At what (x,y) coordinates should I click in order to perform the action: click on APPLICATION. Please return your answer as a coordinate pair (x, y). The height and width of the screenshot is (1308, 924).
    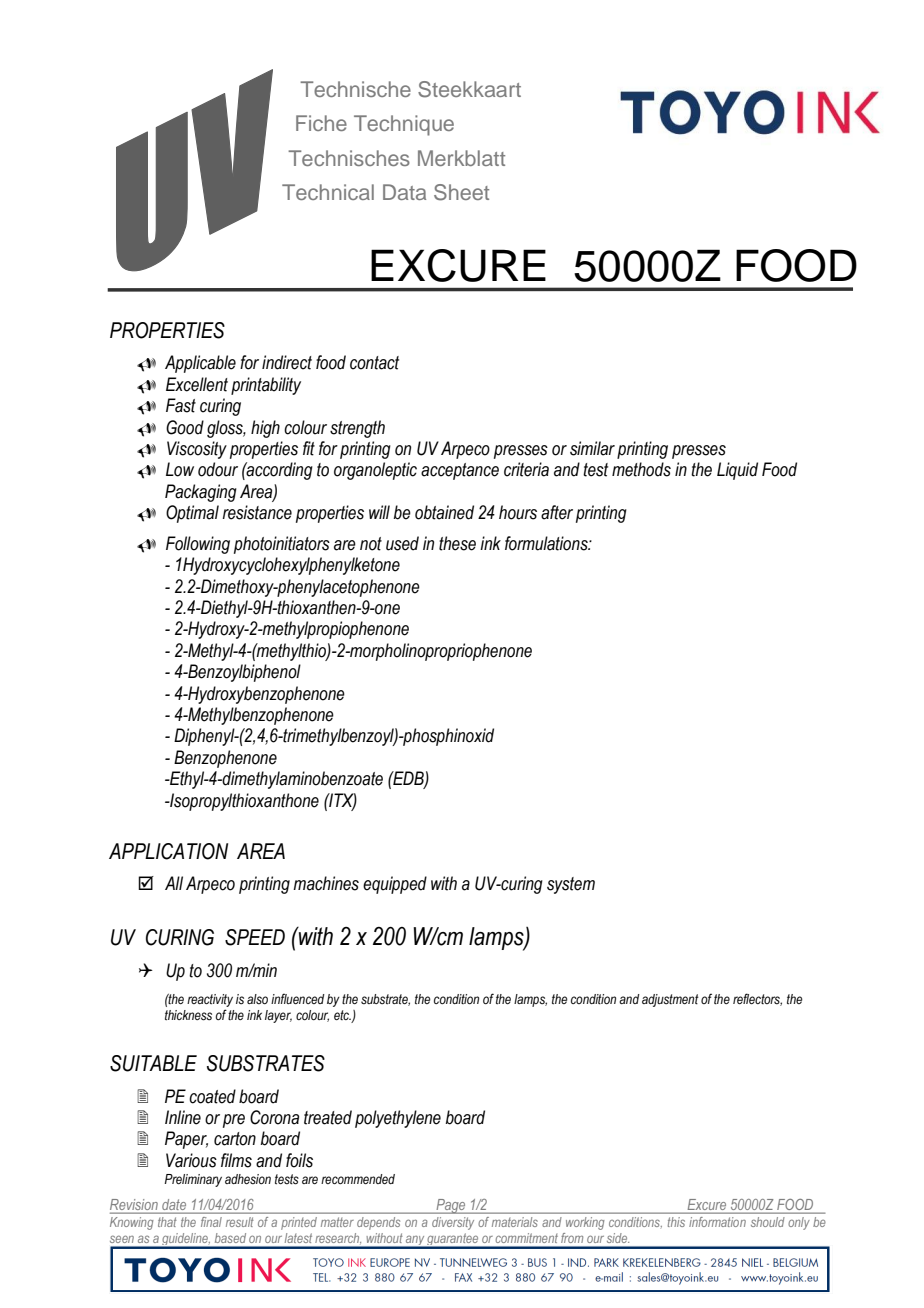
    Looking at the image, I should click on (168, 851).
